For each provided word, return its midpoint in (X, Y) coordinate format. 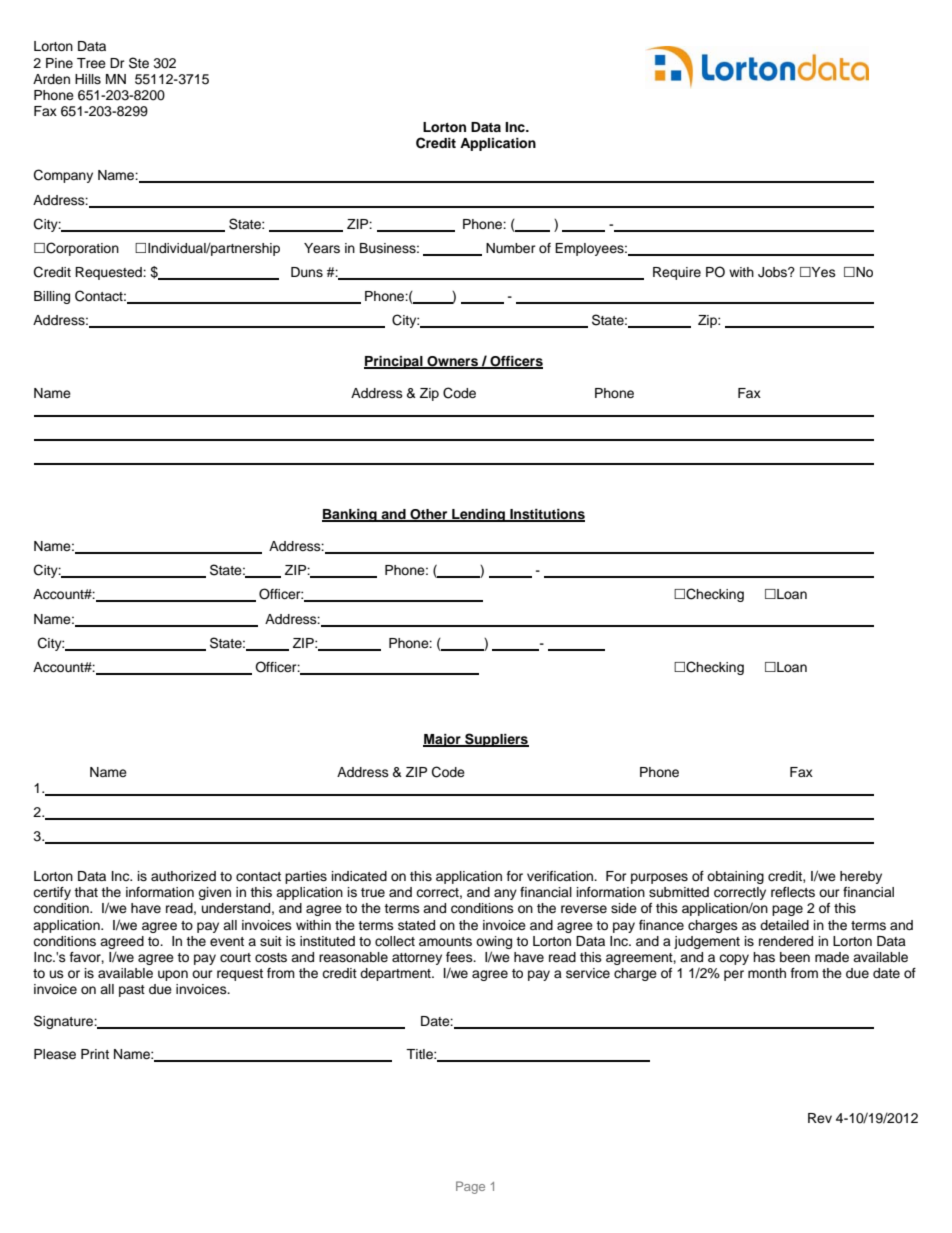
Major (443, 740)
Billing (52, 297)
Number (511, 248)
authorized (183, 876)
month (767, 973)
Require (677, 273)
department (396, 974)
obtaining (735, 877)
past (132, 991)
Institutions (546, 515)
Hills (88, 79)
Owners (452, 362)
